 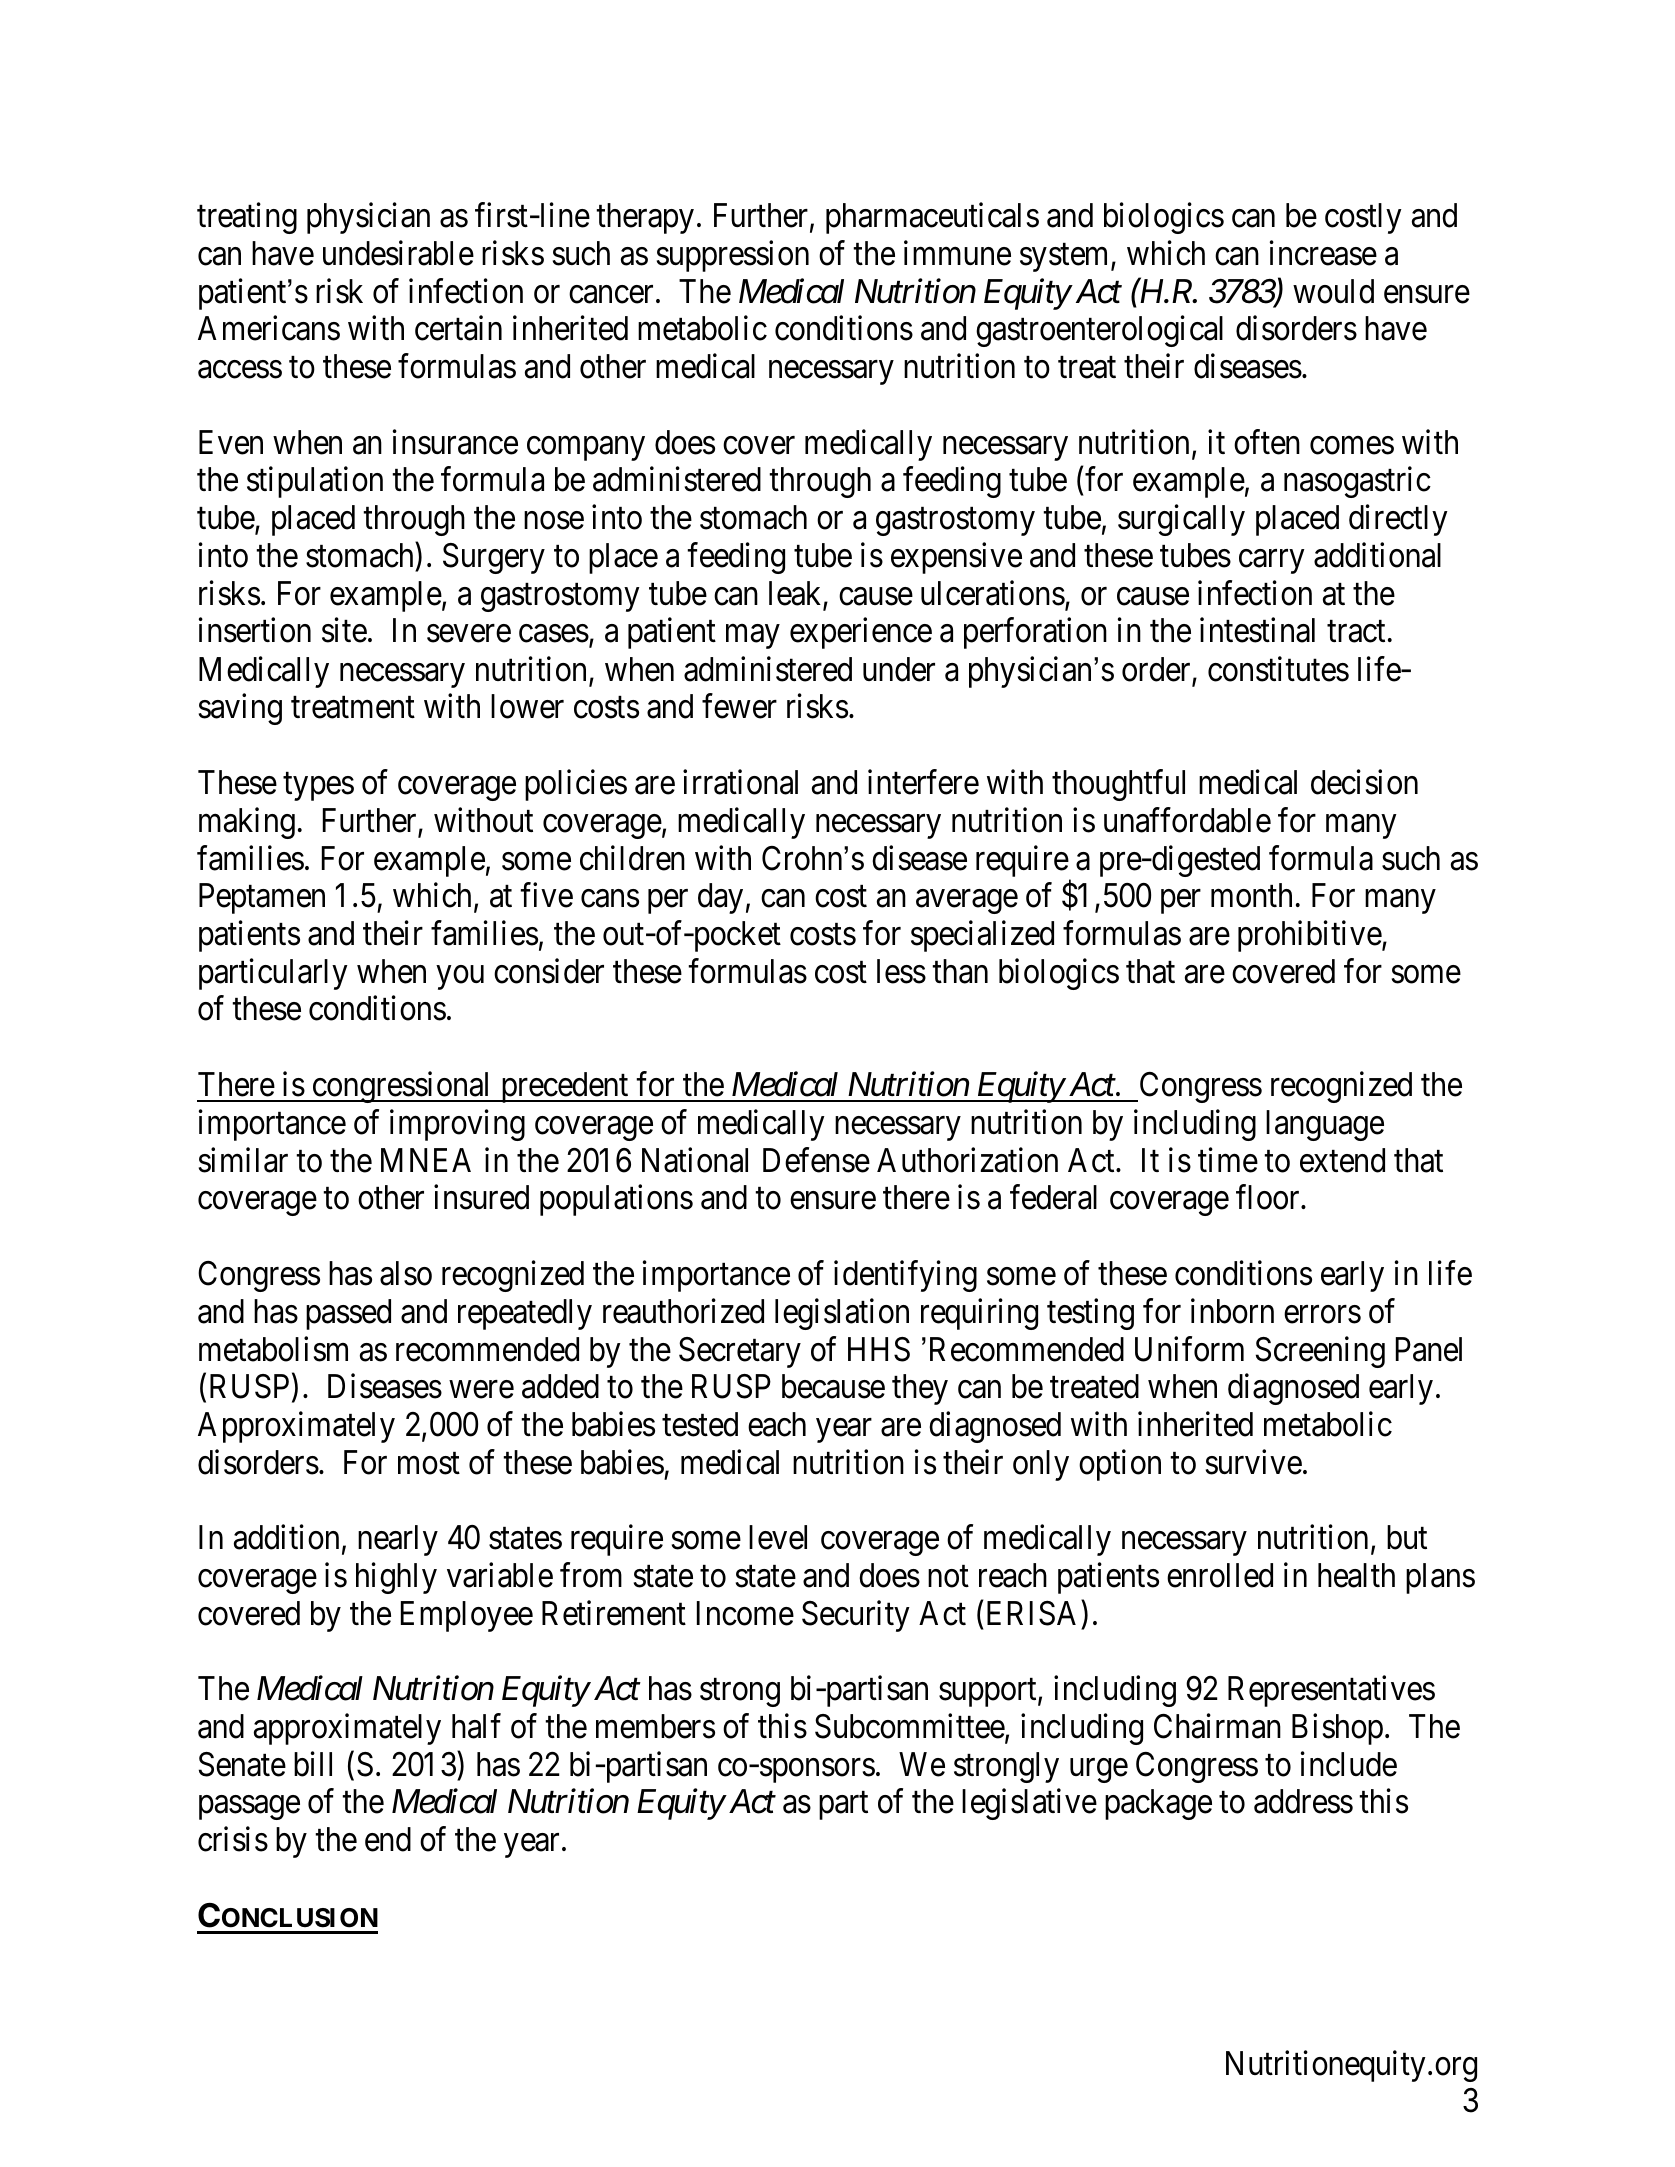 What do you see at coordinates (348, 1314) in the screenshot?
I see `passed` at bounding box center [348, 1314].
